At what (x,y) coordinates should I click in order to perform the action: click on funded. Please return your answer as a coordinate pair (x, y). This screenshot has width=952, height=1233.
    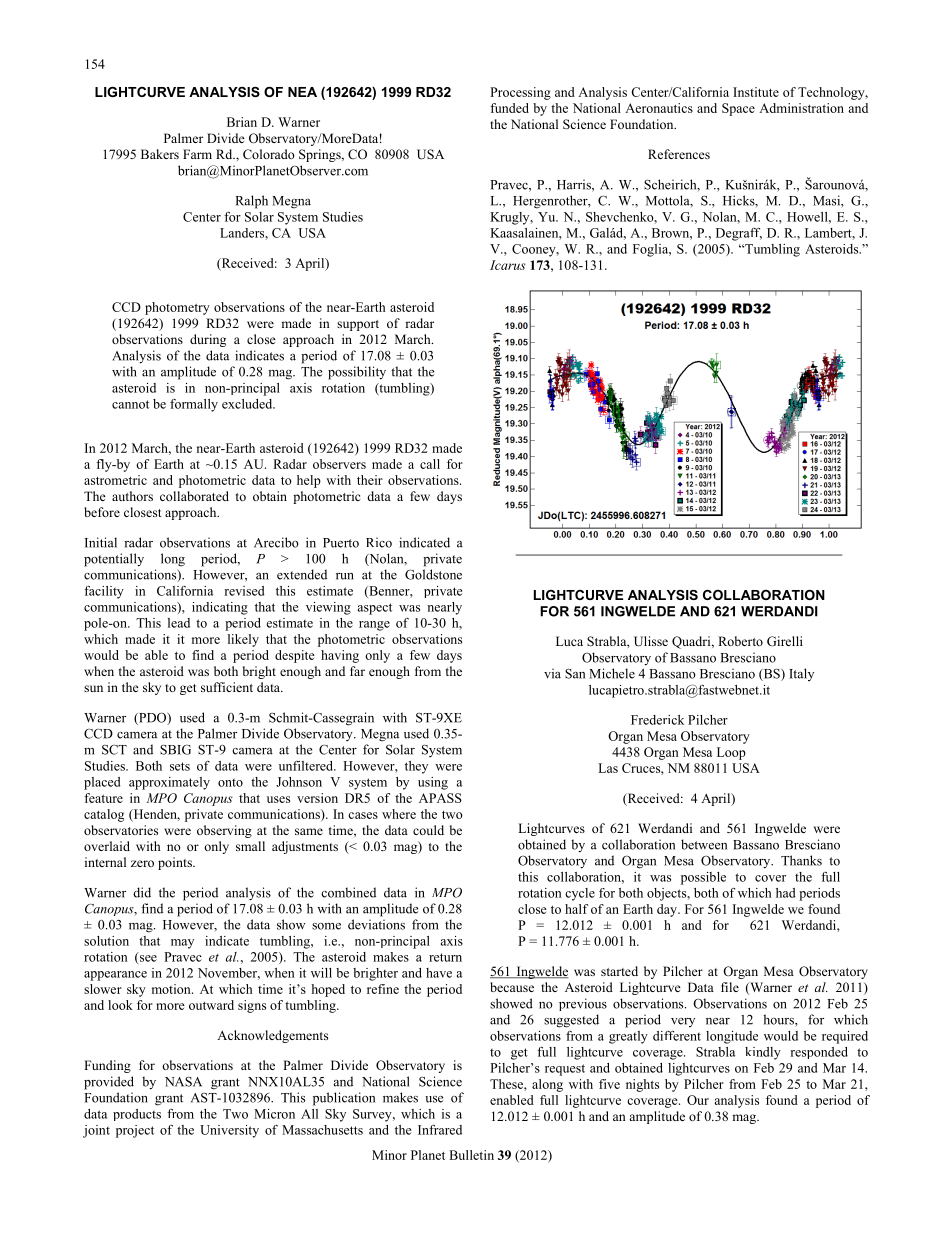
    Looking at the image, I should click on (509, 108).
